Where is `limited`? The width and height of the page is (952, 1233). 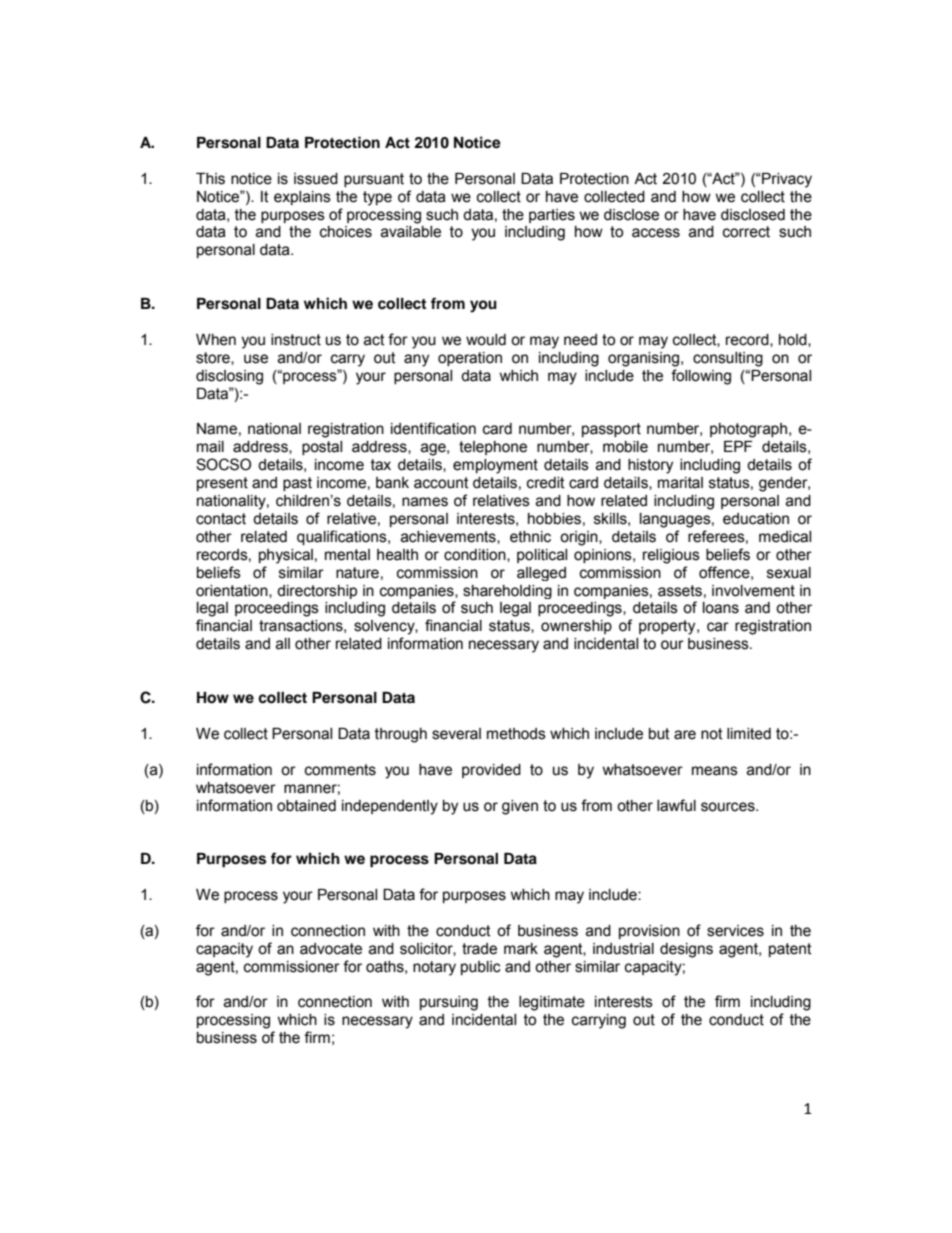
limited is located at coordinates (749, 734).
